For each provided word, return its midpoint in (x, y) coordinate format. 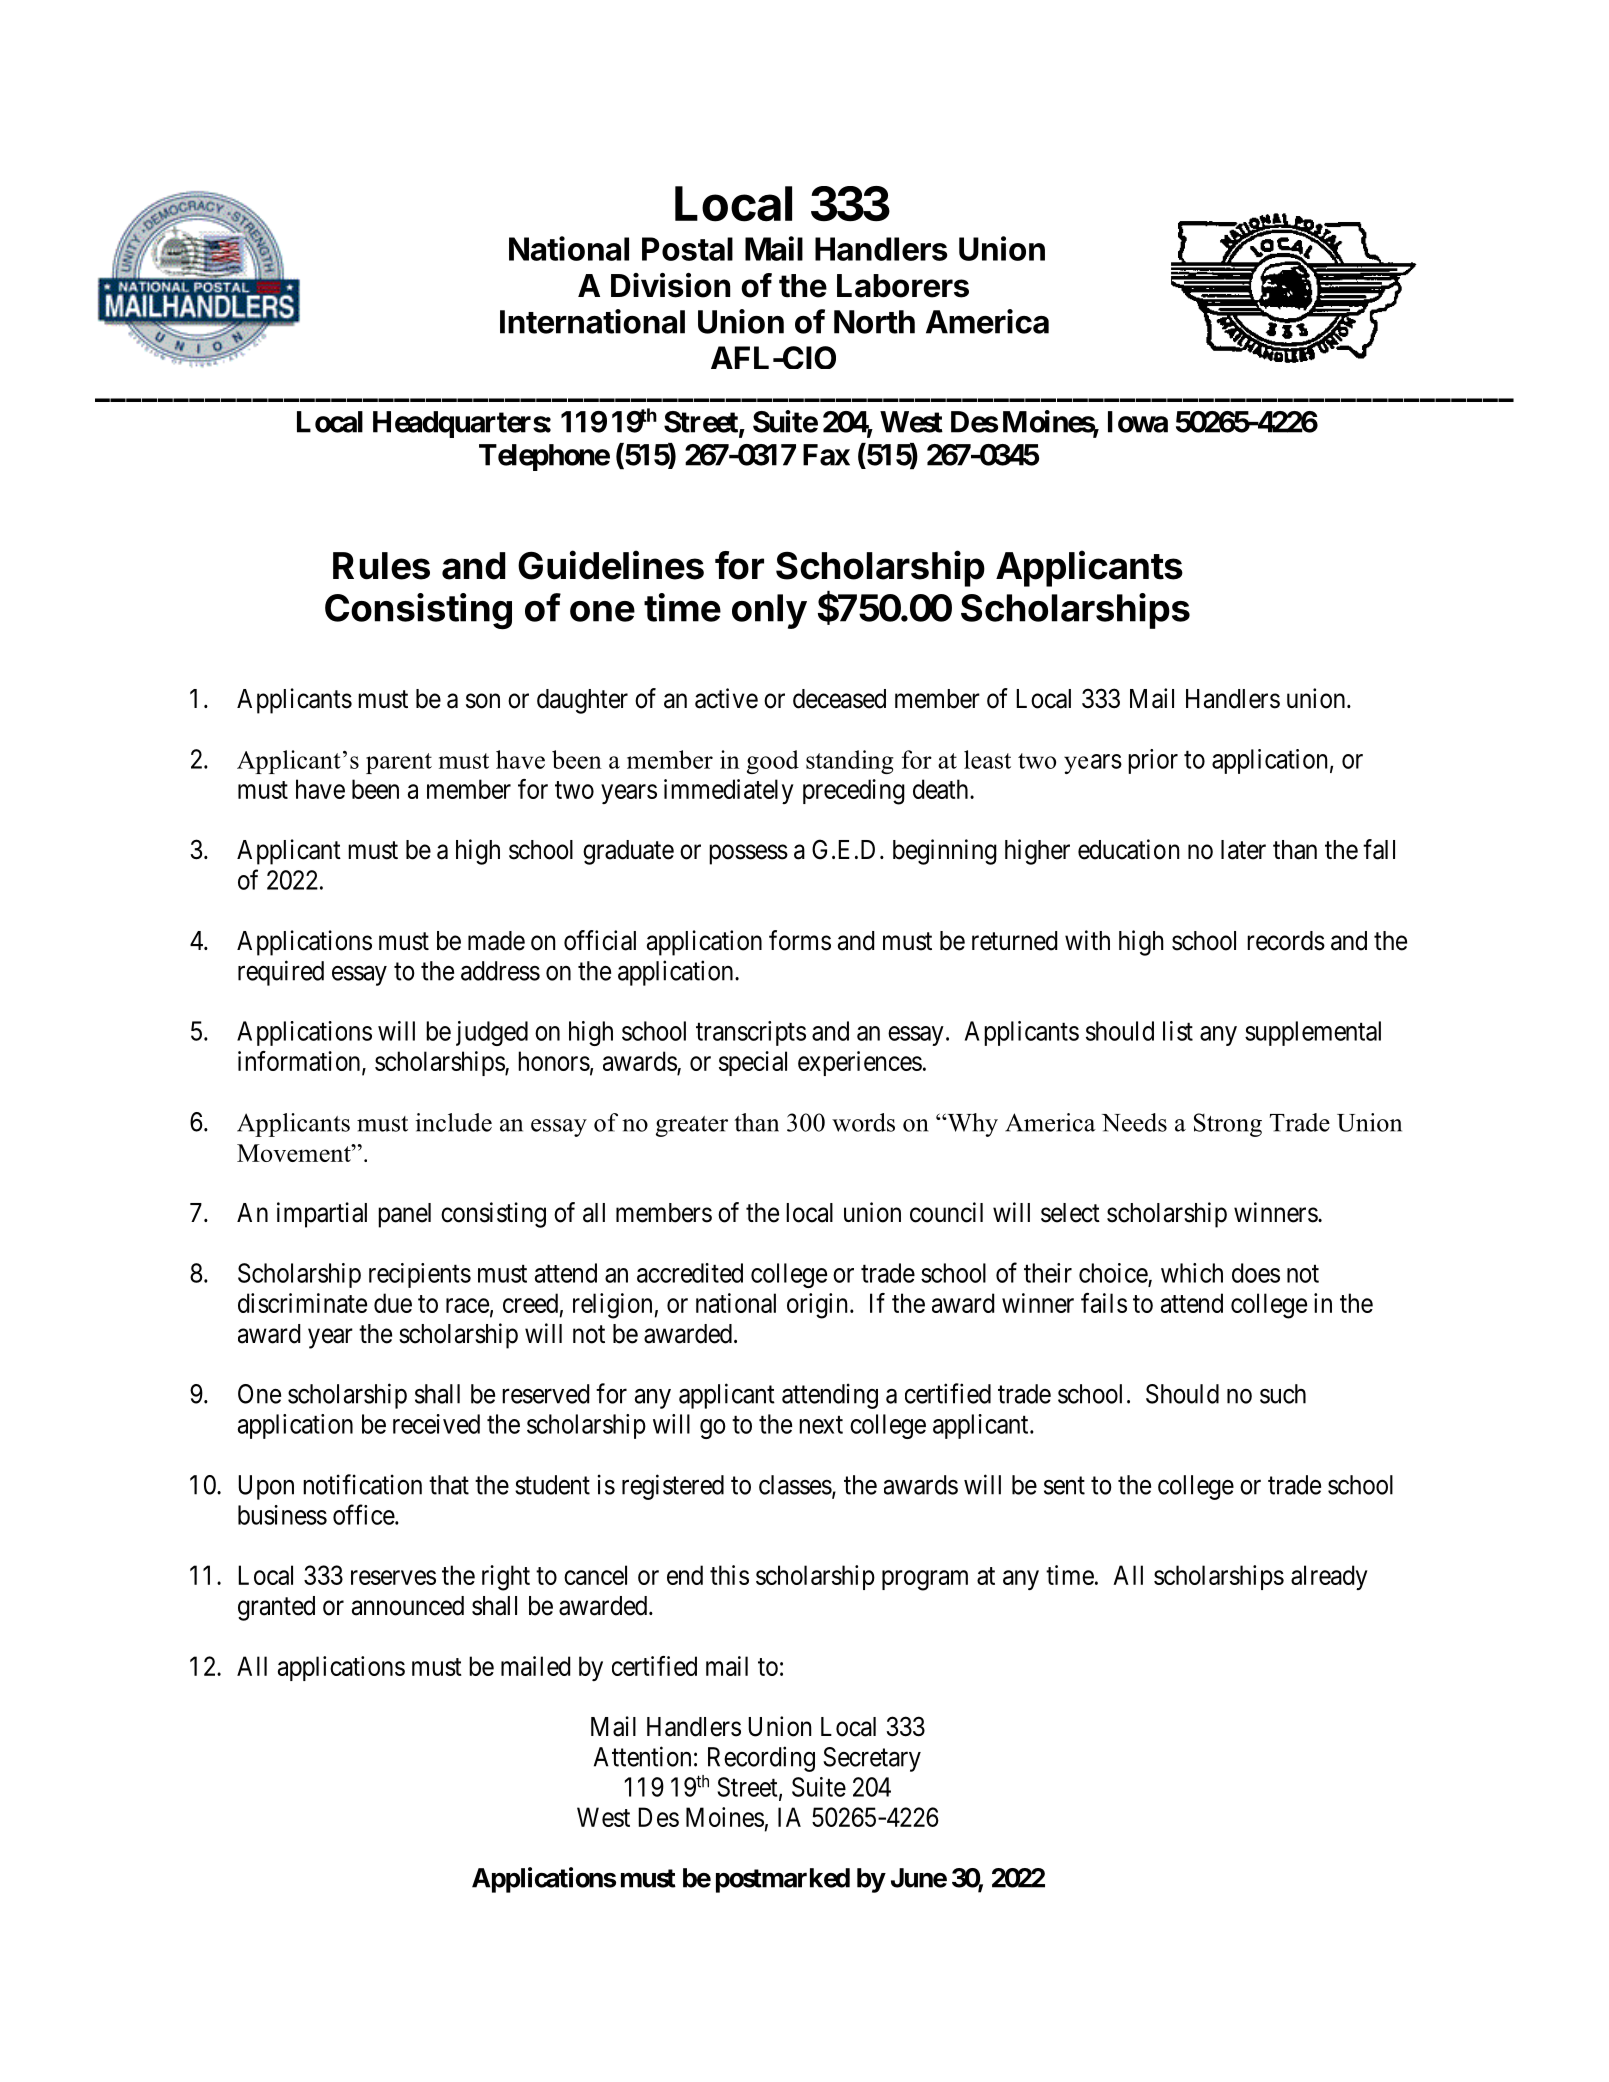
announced (408, 1606)
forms (800, 940)
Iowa (1138, 422)
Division (670, 285)
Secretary (872, 1759)
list (1178, 1031)
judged (492, 1033)
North (874, 322)
